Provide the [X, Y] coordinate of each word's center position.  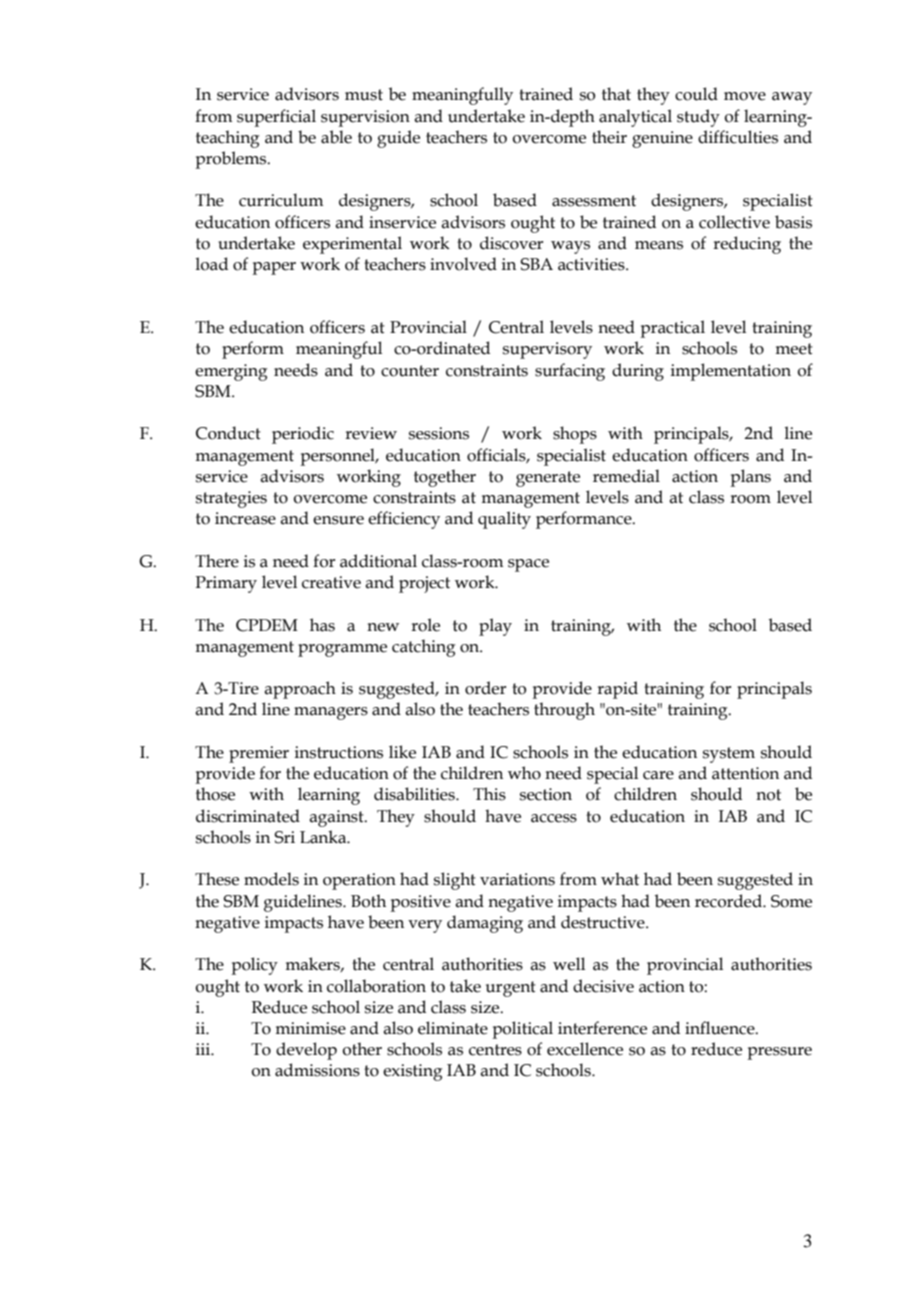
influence [721, 1028]
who [524, 773]
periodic [303, 435]
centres [495, 1050]
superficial [276, 118]
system [729, 755]
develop [306, 1051]
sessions [439, 433]
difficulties [738, 137]
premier [259, 754]
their [609, 137]
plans [750, 478]
